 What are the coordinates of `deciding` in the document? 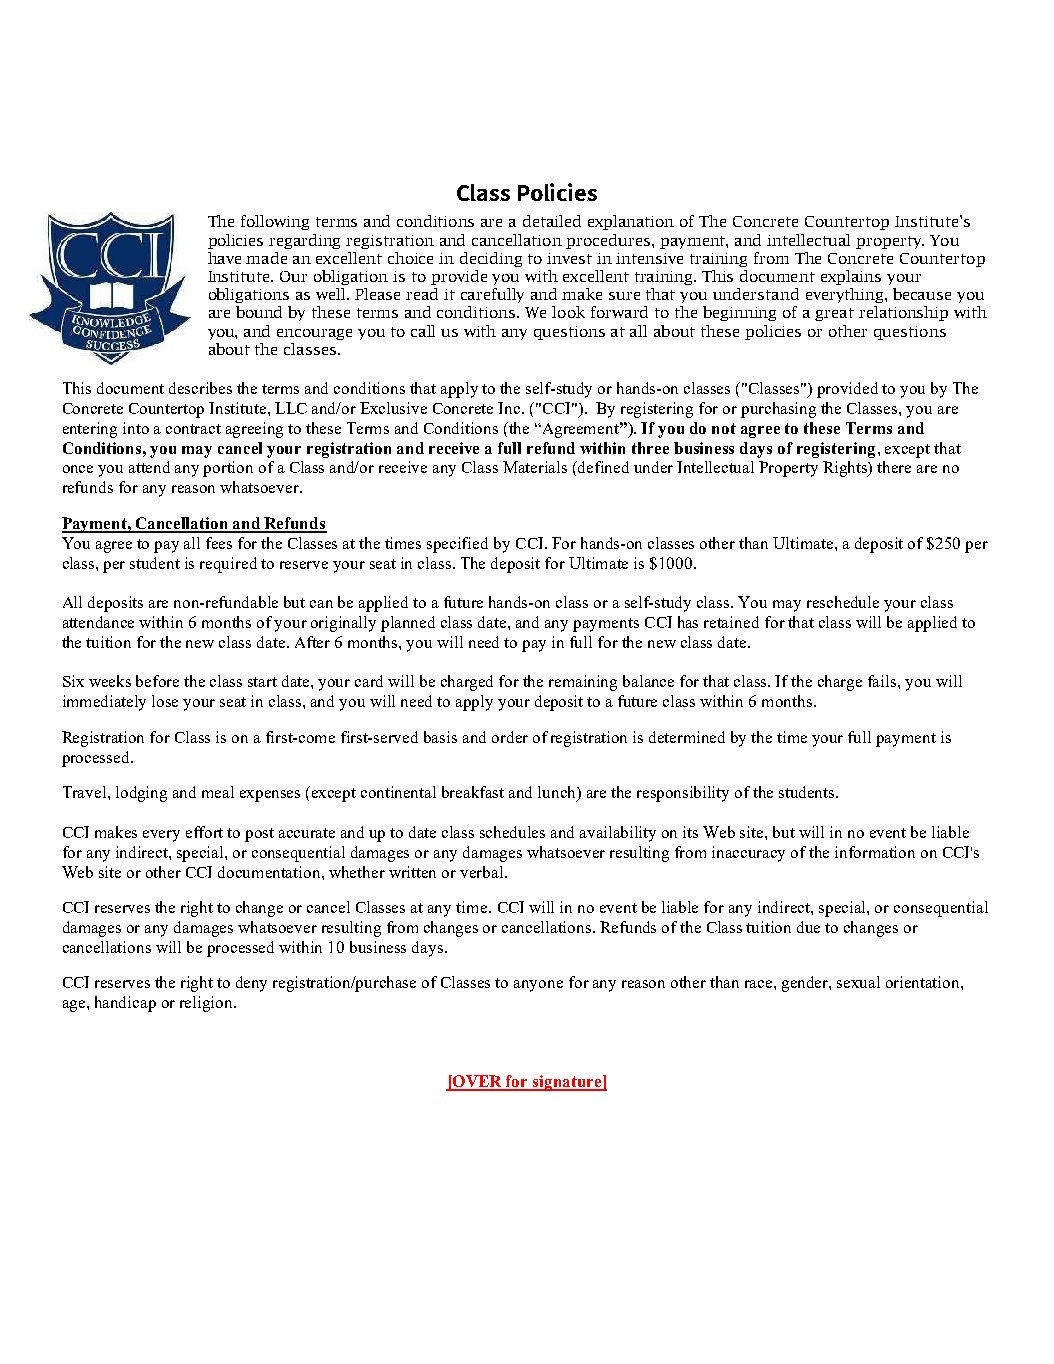 It's located at (491, 259).
